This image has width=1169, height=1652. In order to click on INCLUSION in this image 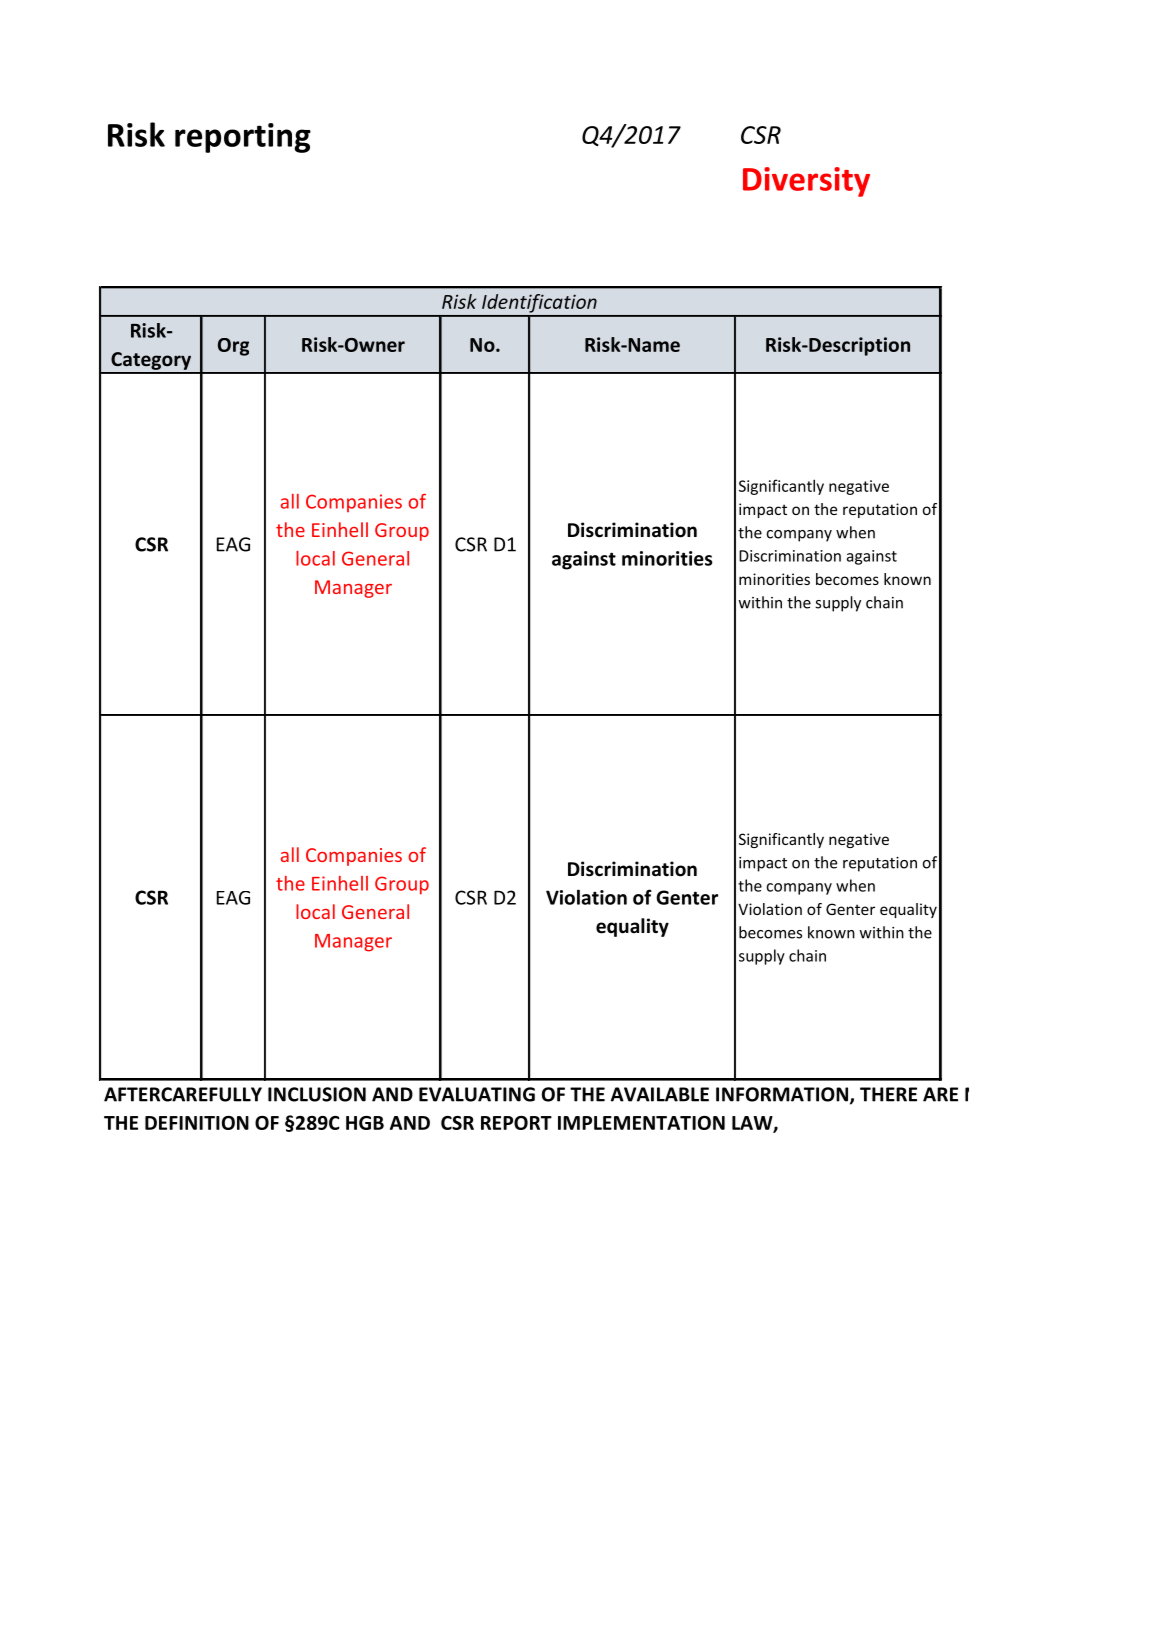, I will do `click(317, 1094)`.
